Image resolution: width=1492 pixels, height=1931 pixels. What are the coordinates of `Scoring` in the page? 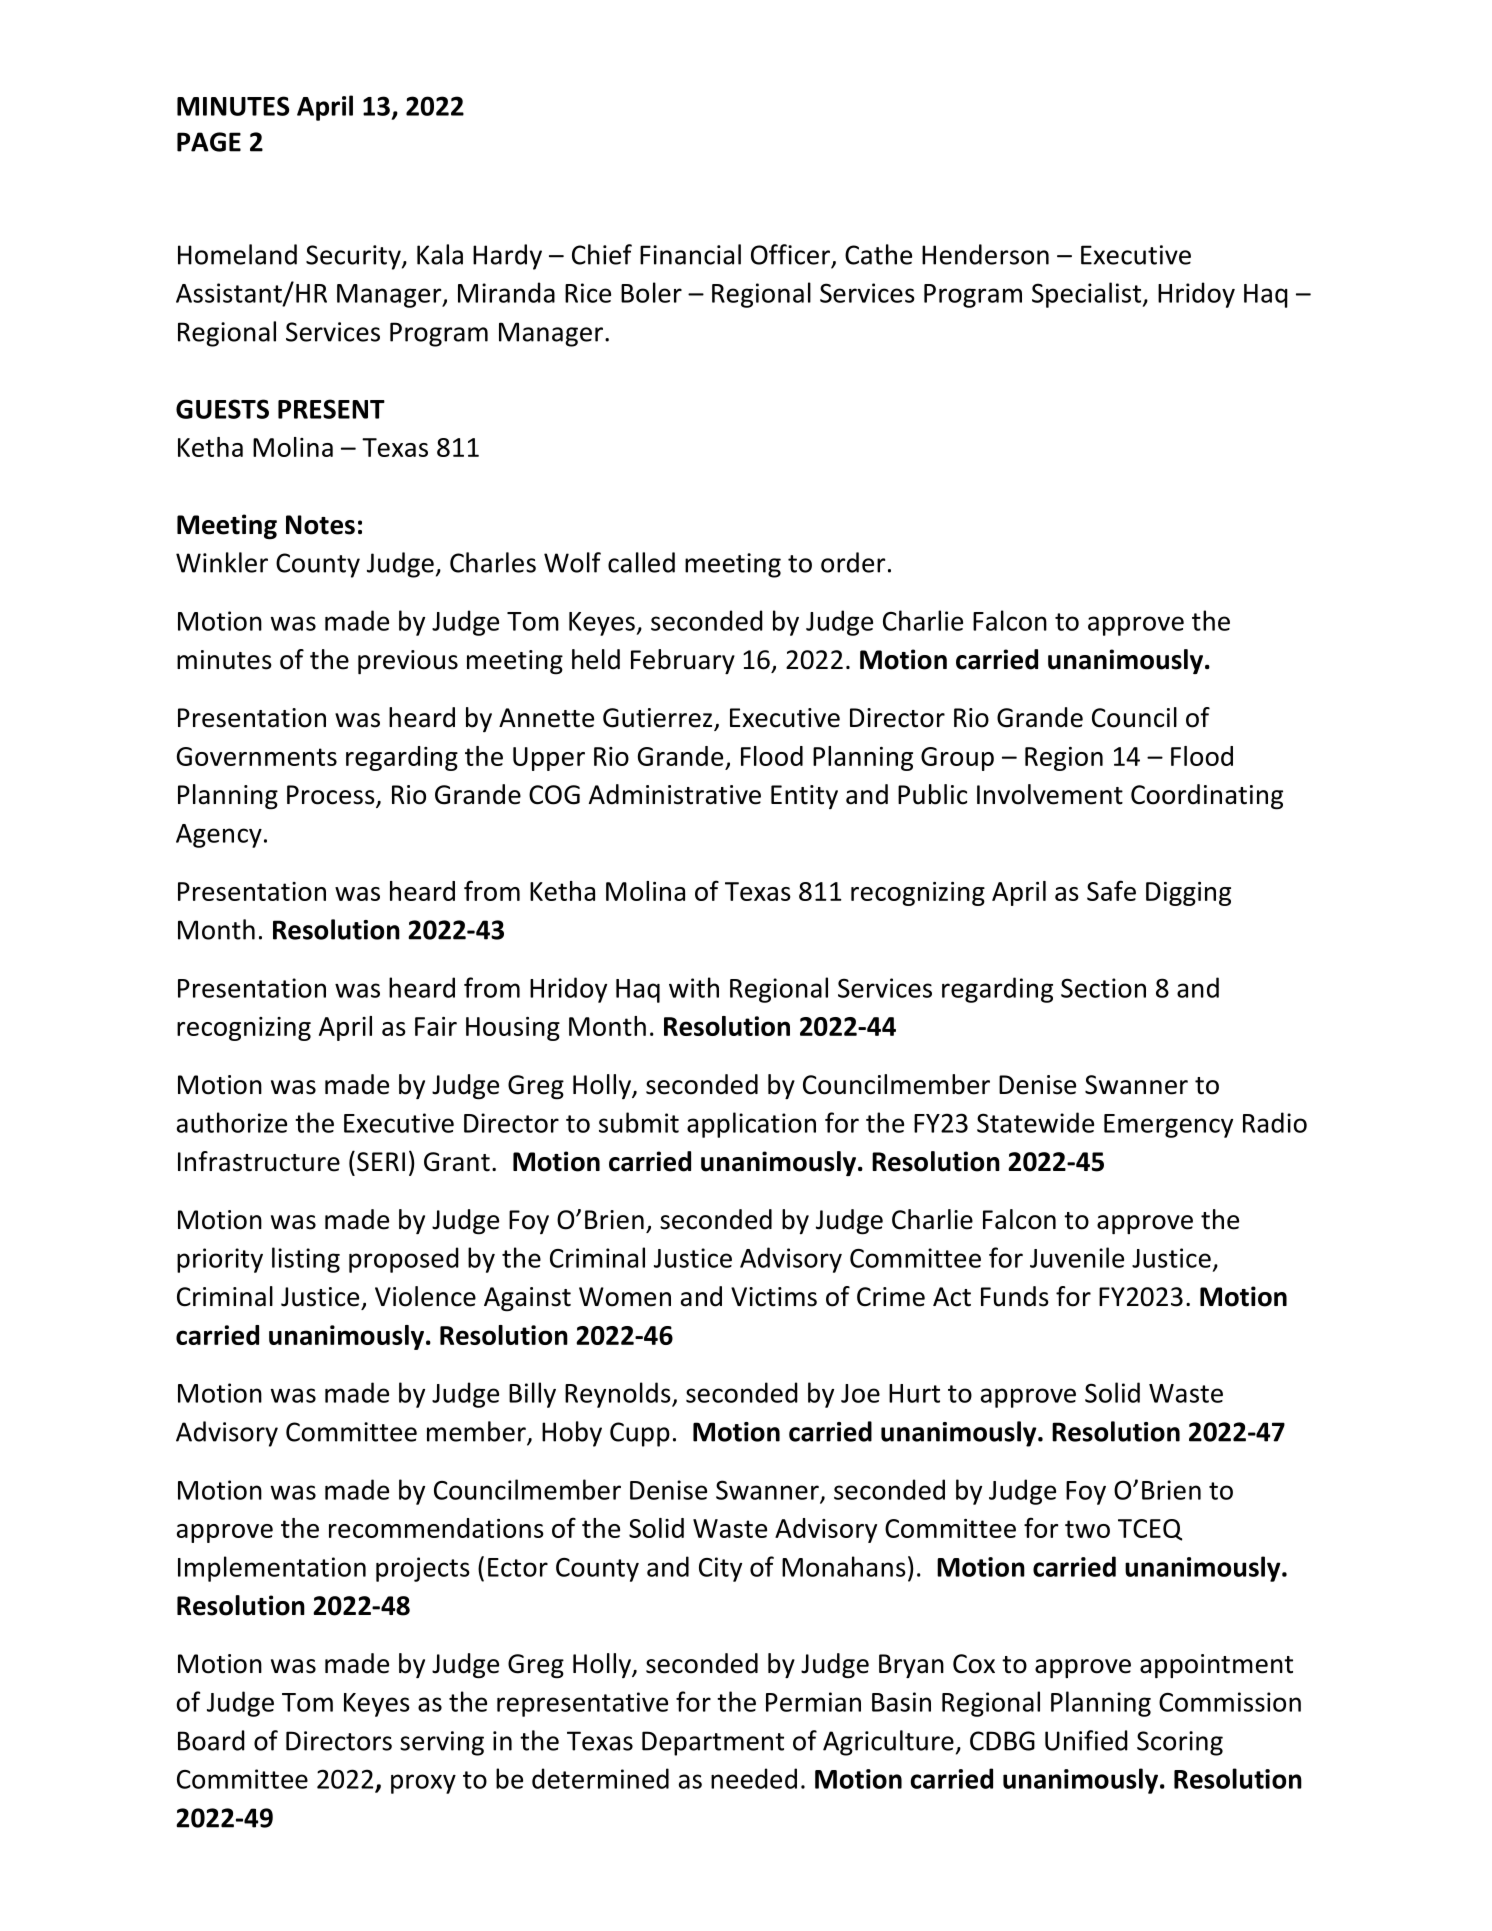 It's located at (1180, 1743).
